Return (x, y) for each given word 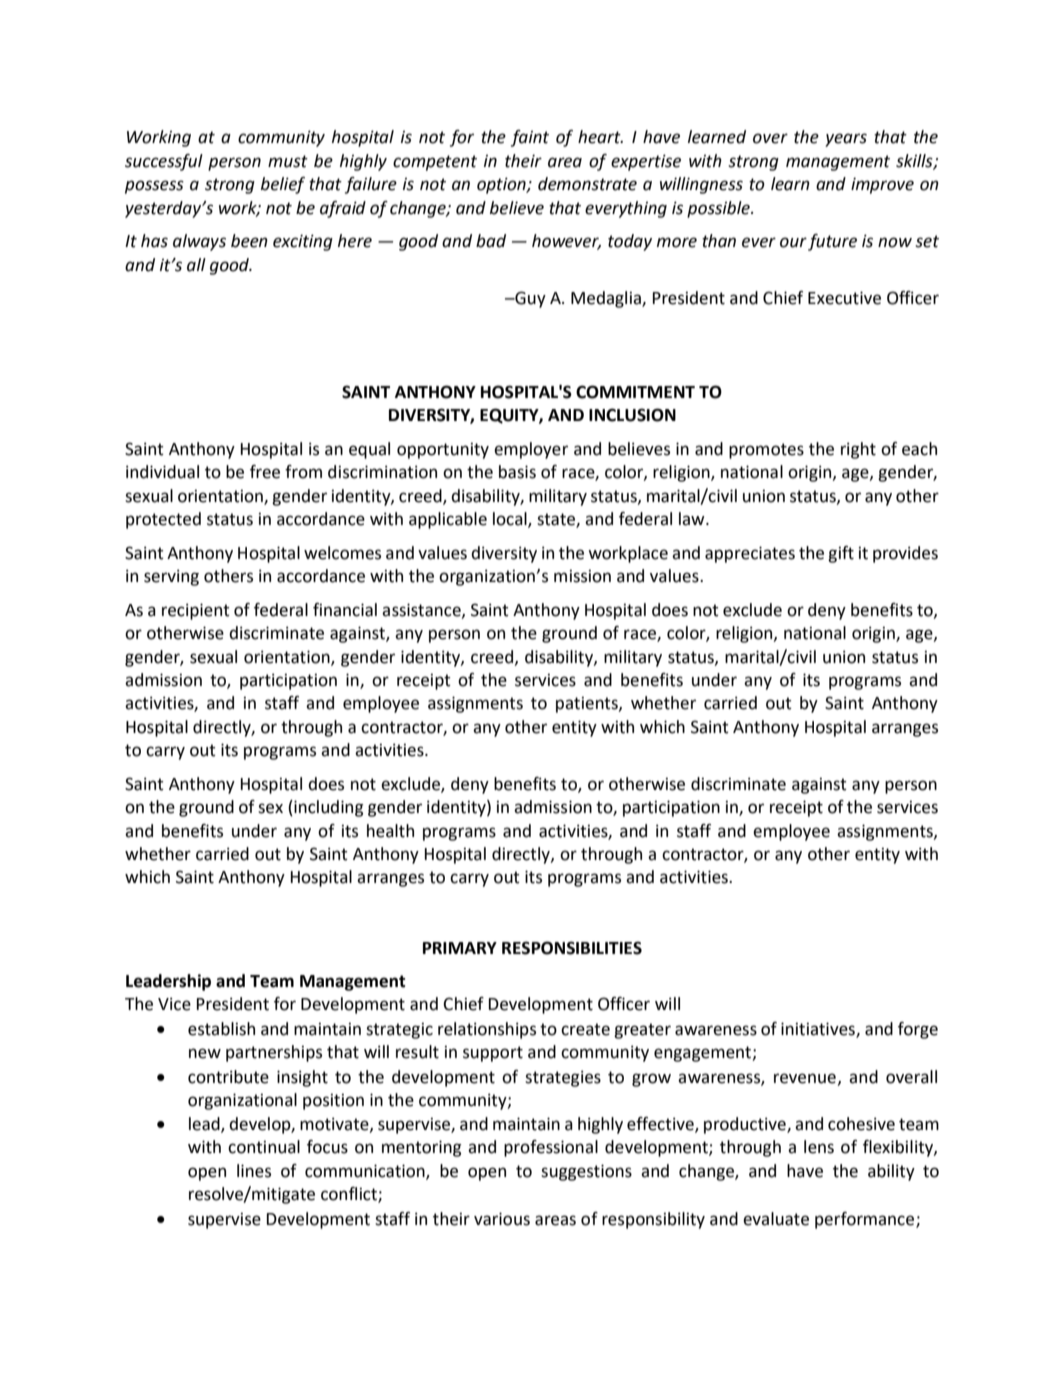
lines (254, 1171)
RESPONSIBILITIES (572, 948)
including (327, 808)
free (265, 472)
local (511, 520)
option (502, 185)
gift (841, 554)
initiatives (819, 1029)
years (846, 140)
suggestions (586, 1172)
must (288, 161)
